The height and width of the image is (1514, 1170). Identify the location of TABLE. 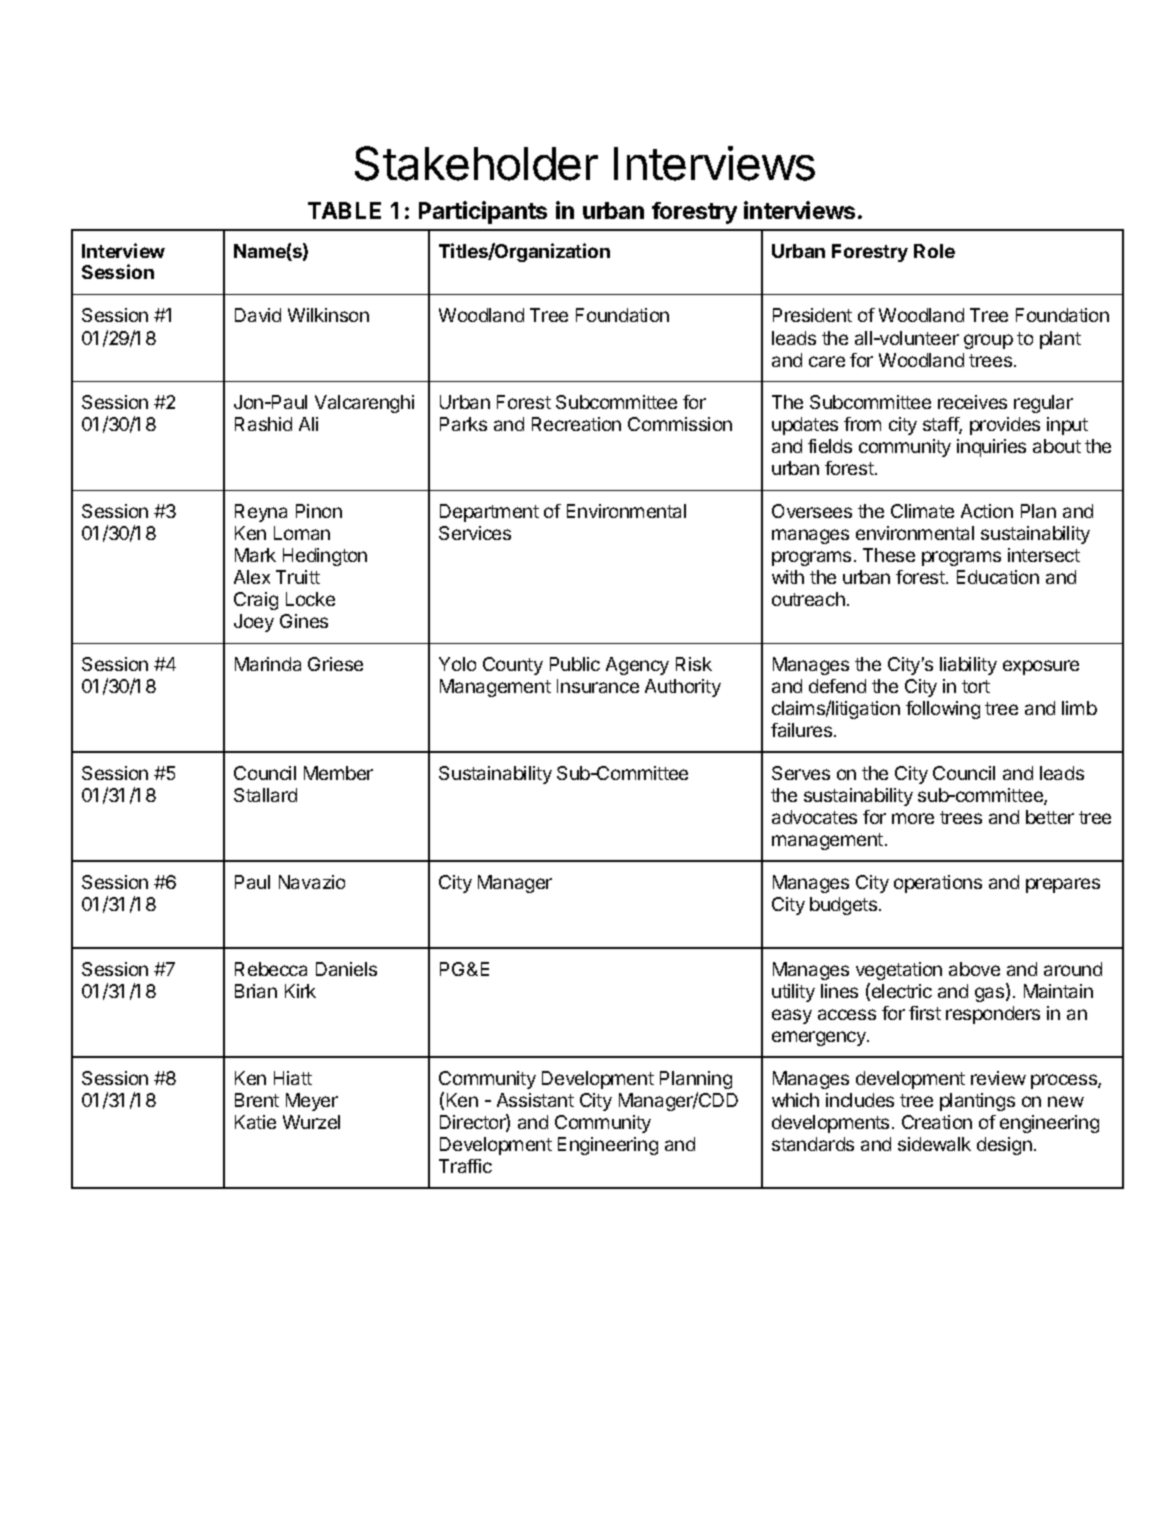
(344, 210).
